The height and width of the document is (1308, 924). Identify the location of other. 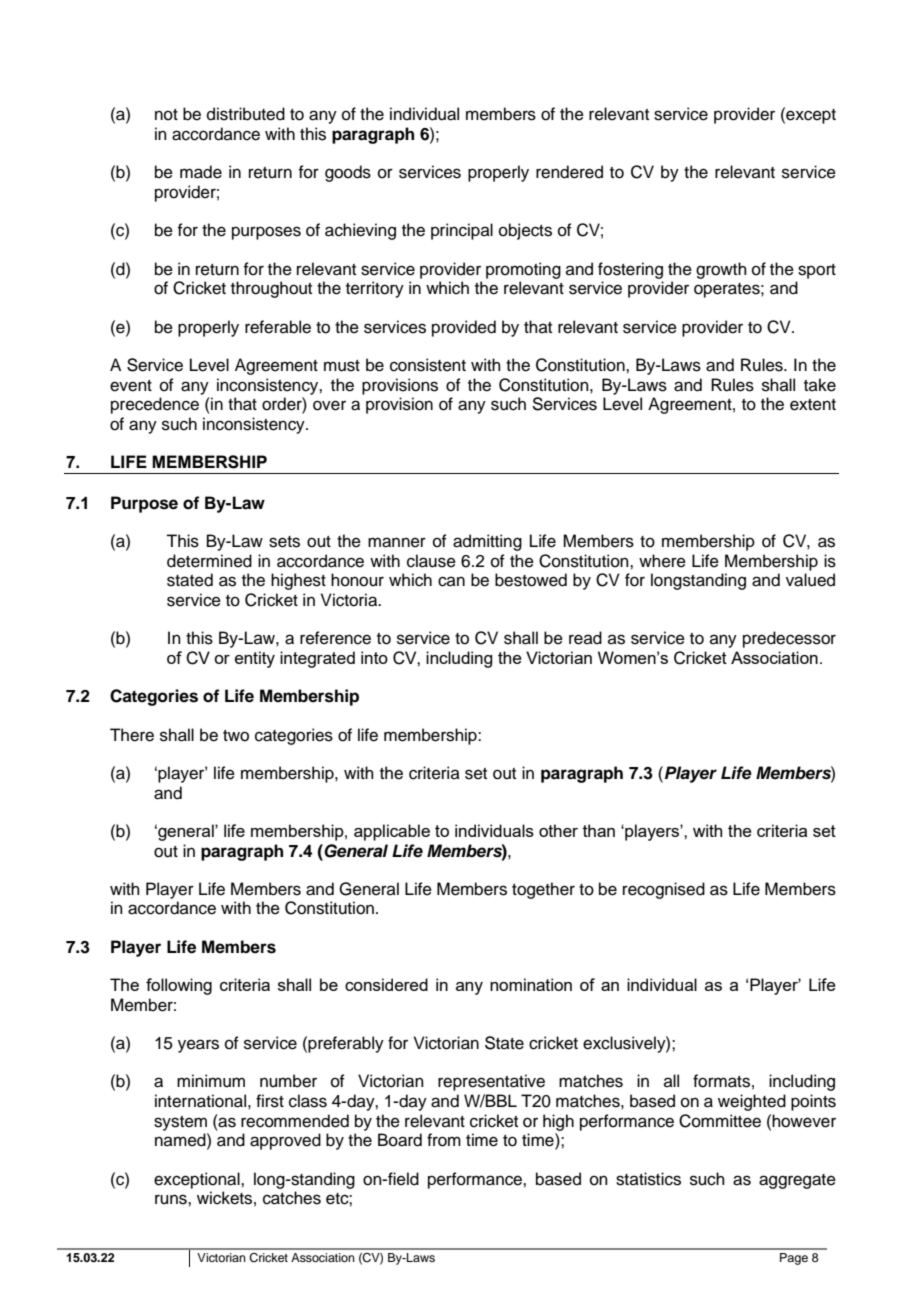
(558, 830).
